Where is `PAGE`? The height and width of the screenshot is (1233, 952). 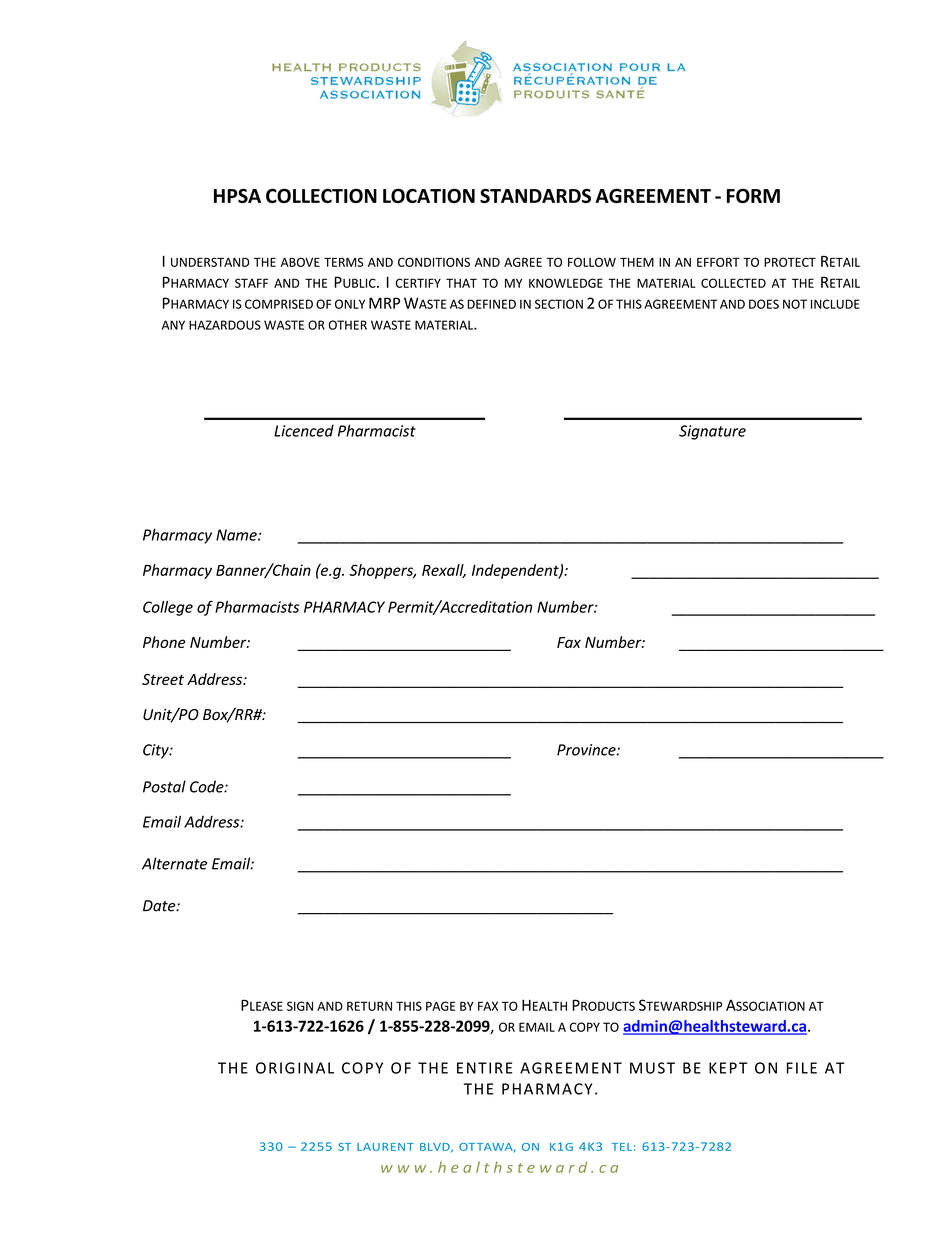 PAGE is located at coordinates (440, 1006).
